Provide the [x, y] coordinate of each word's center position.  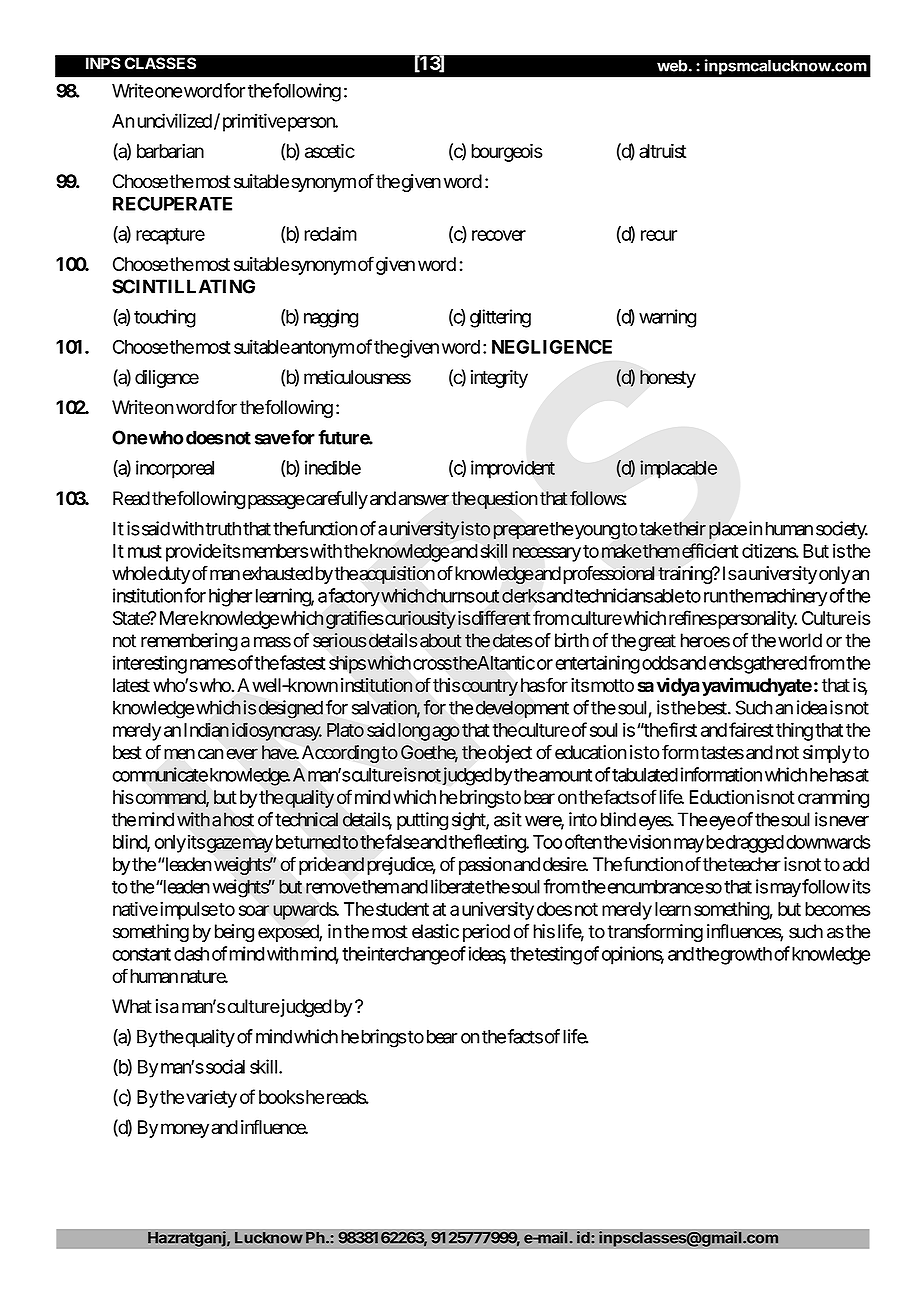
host [239, 819]
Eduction [722, 797]
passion [485, 866]
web [672, 66]
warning [667, 318]
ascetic [330, 151]
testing [557, 955]
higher [230, 597]
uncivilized [175, 120]
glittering [500, 318]
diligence [167, 379]
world [800, 640]
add [856, 864]
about [441, 640]
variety [211, 1098]
